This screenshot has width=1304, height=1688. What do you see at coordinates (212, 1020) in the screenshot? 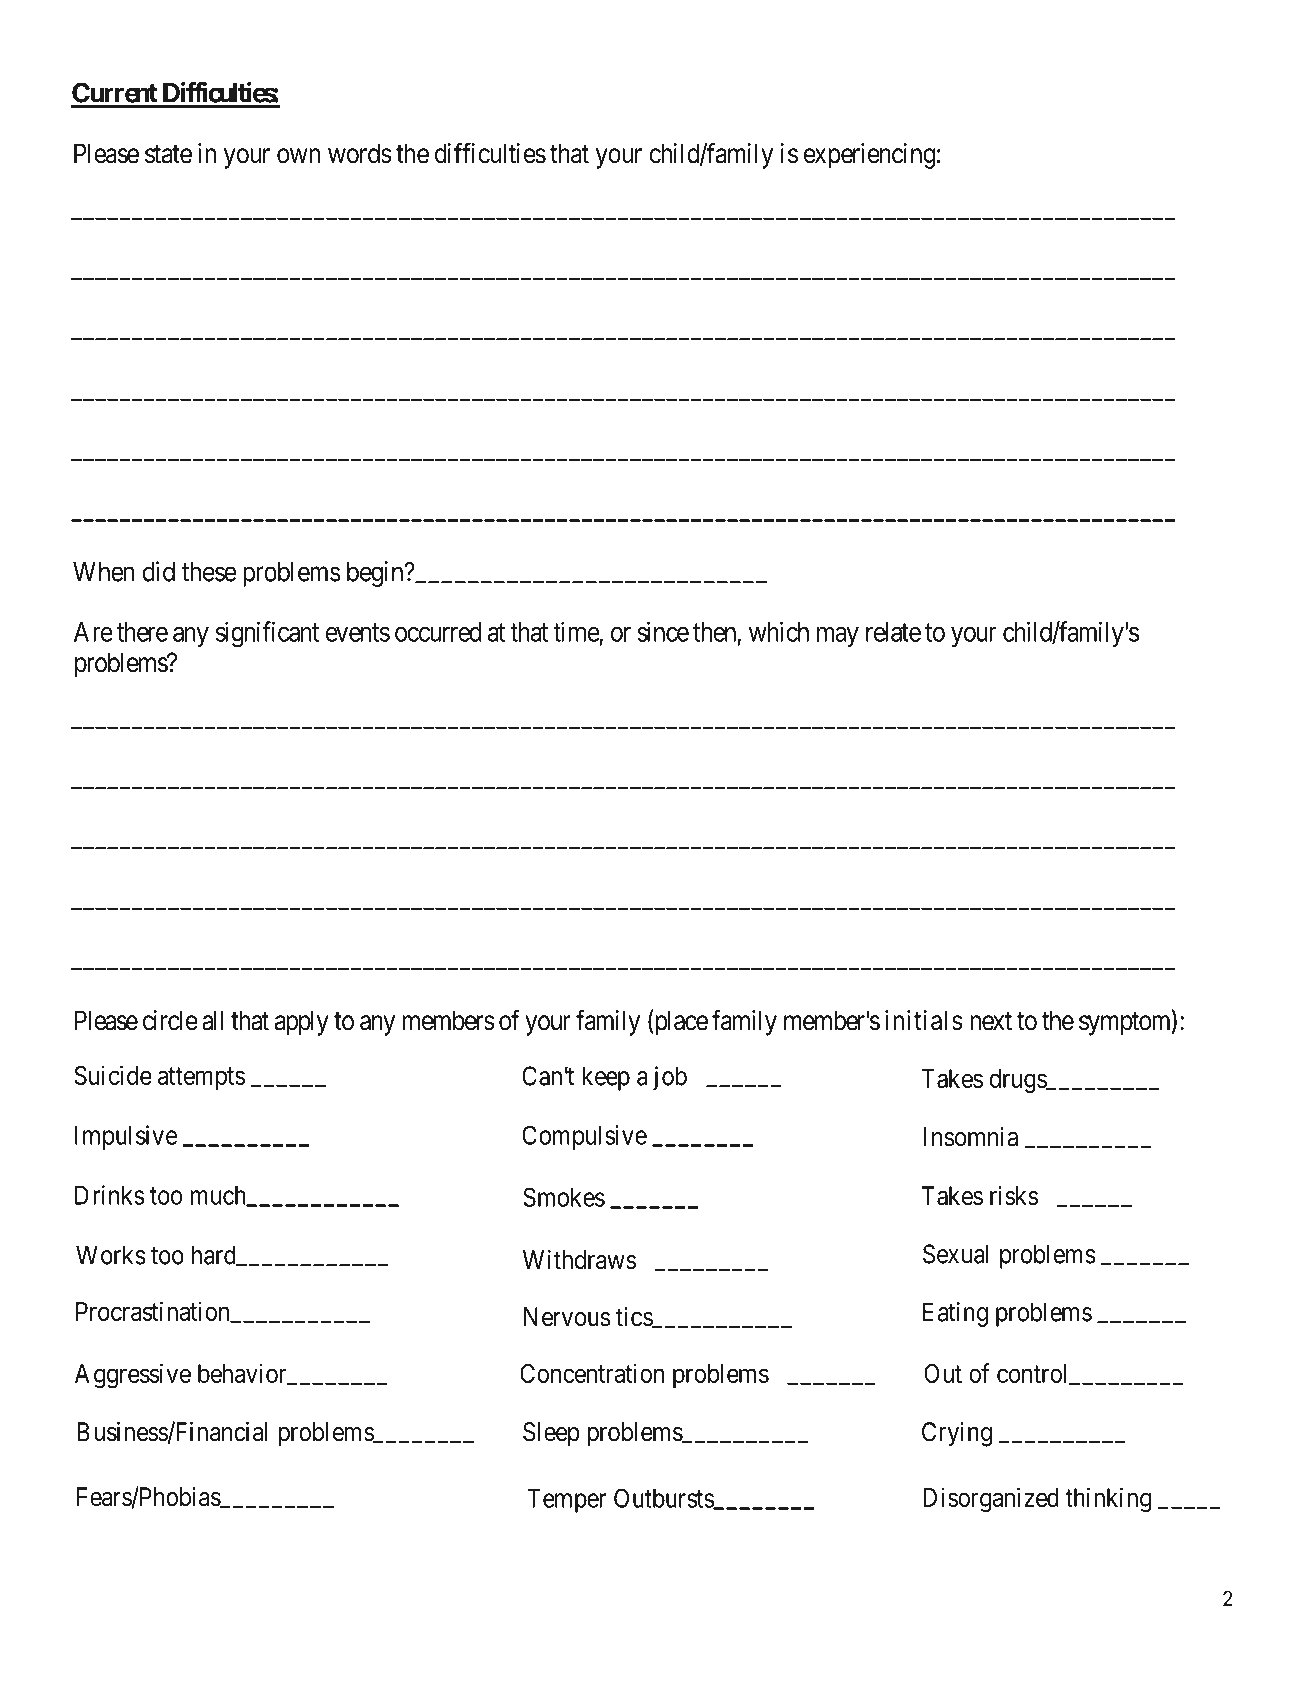
I see `all` at bounding box center [212, 1020].
